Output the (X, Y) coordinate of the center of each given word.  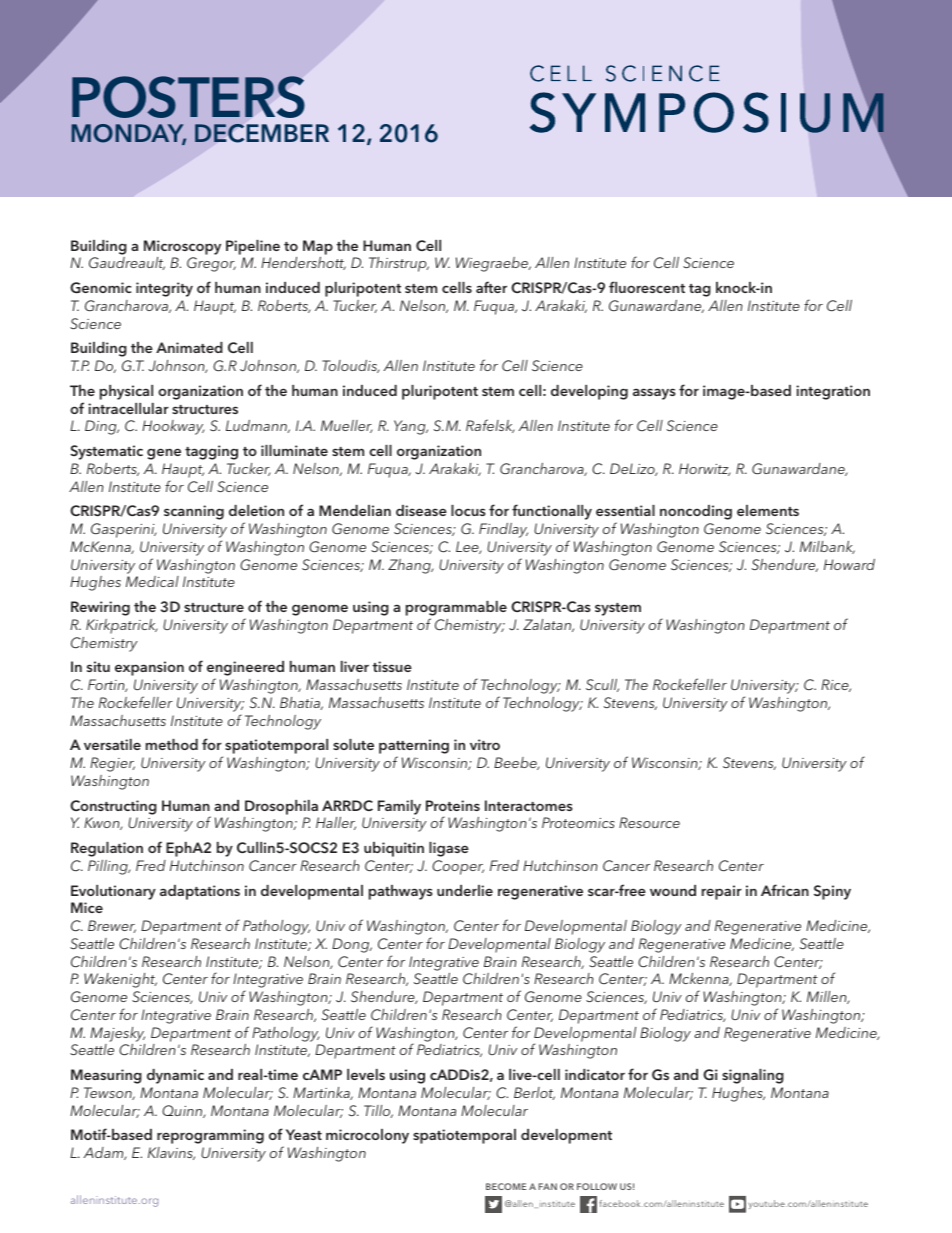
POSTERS (188, 97)
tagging (211, 452)
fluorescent (647, 287)
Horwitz (705, 469)
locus (468, 510)
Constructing (113, 807)
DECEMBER (262, 133)
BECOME (506, 1186)
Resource (649, 822)
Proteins (453, 805)
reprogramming (210, 1136)
